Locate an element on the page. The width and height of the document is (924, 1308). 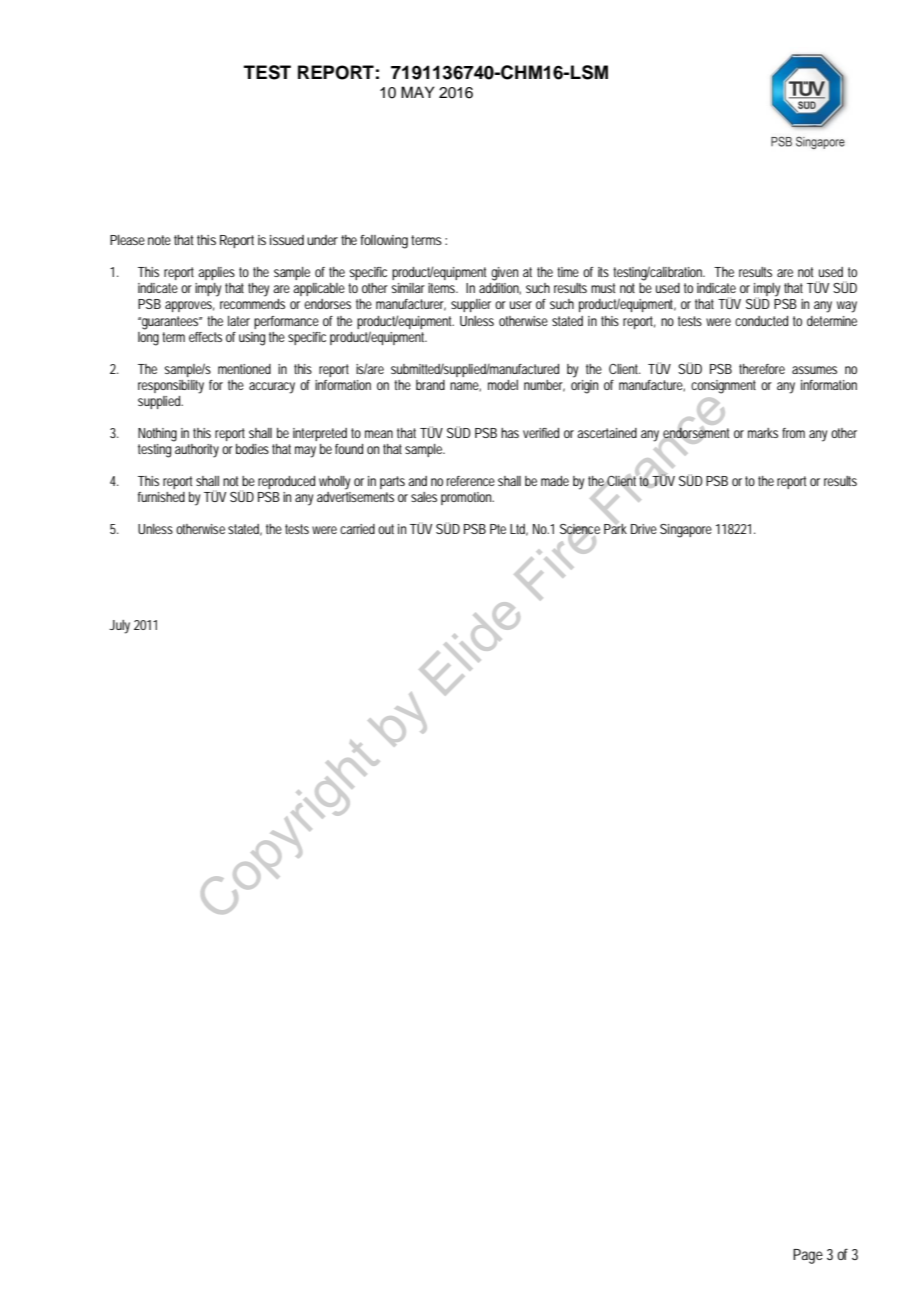
promotion is located at coordinates (467, 498).
